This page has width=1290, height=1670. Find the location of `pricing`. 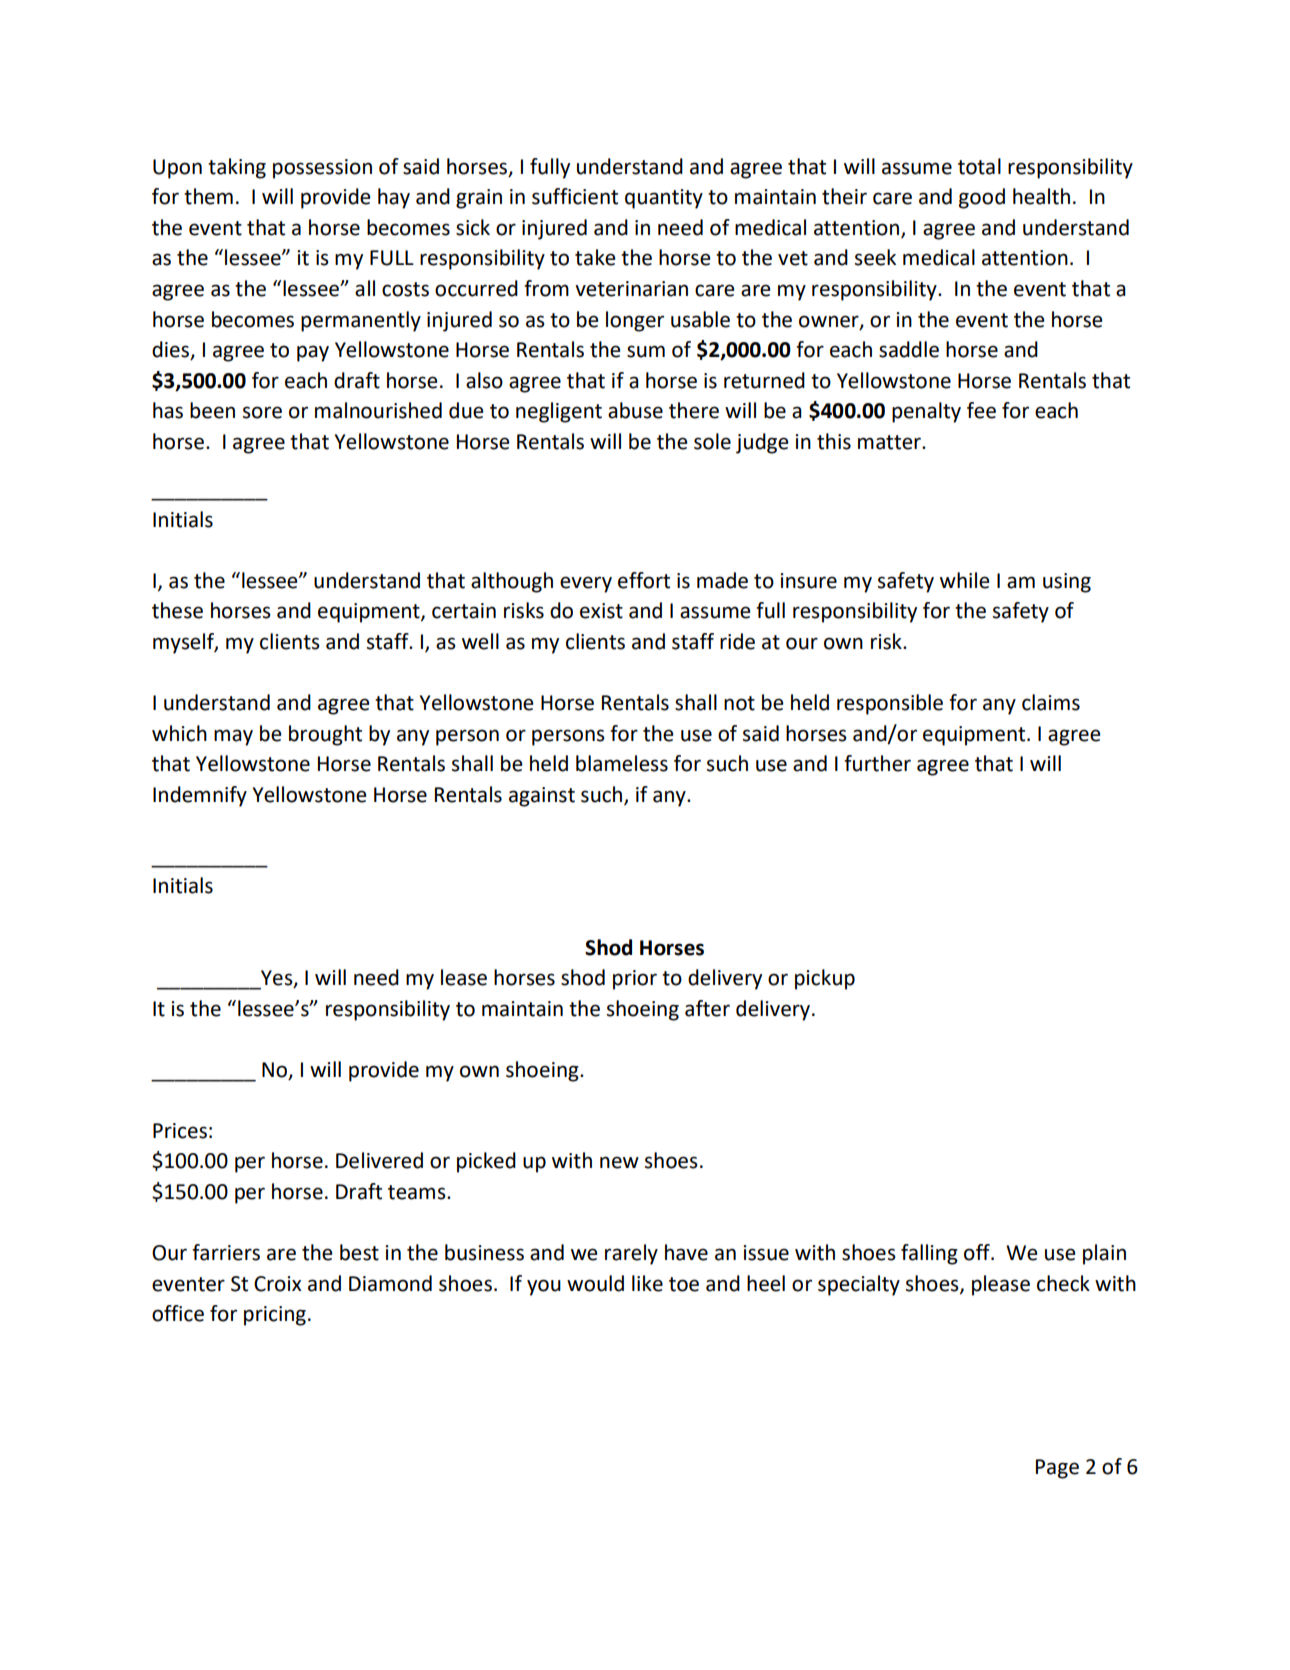

pricing is located at coordinates (275, 1316).
